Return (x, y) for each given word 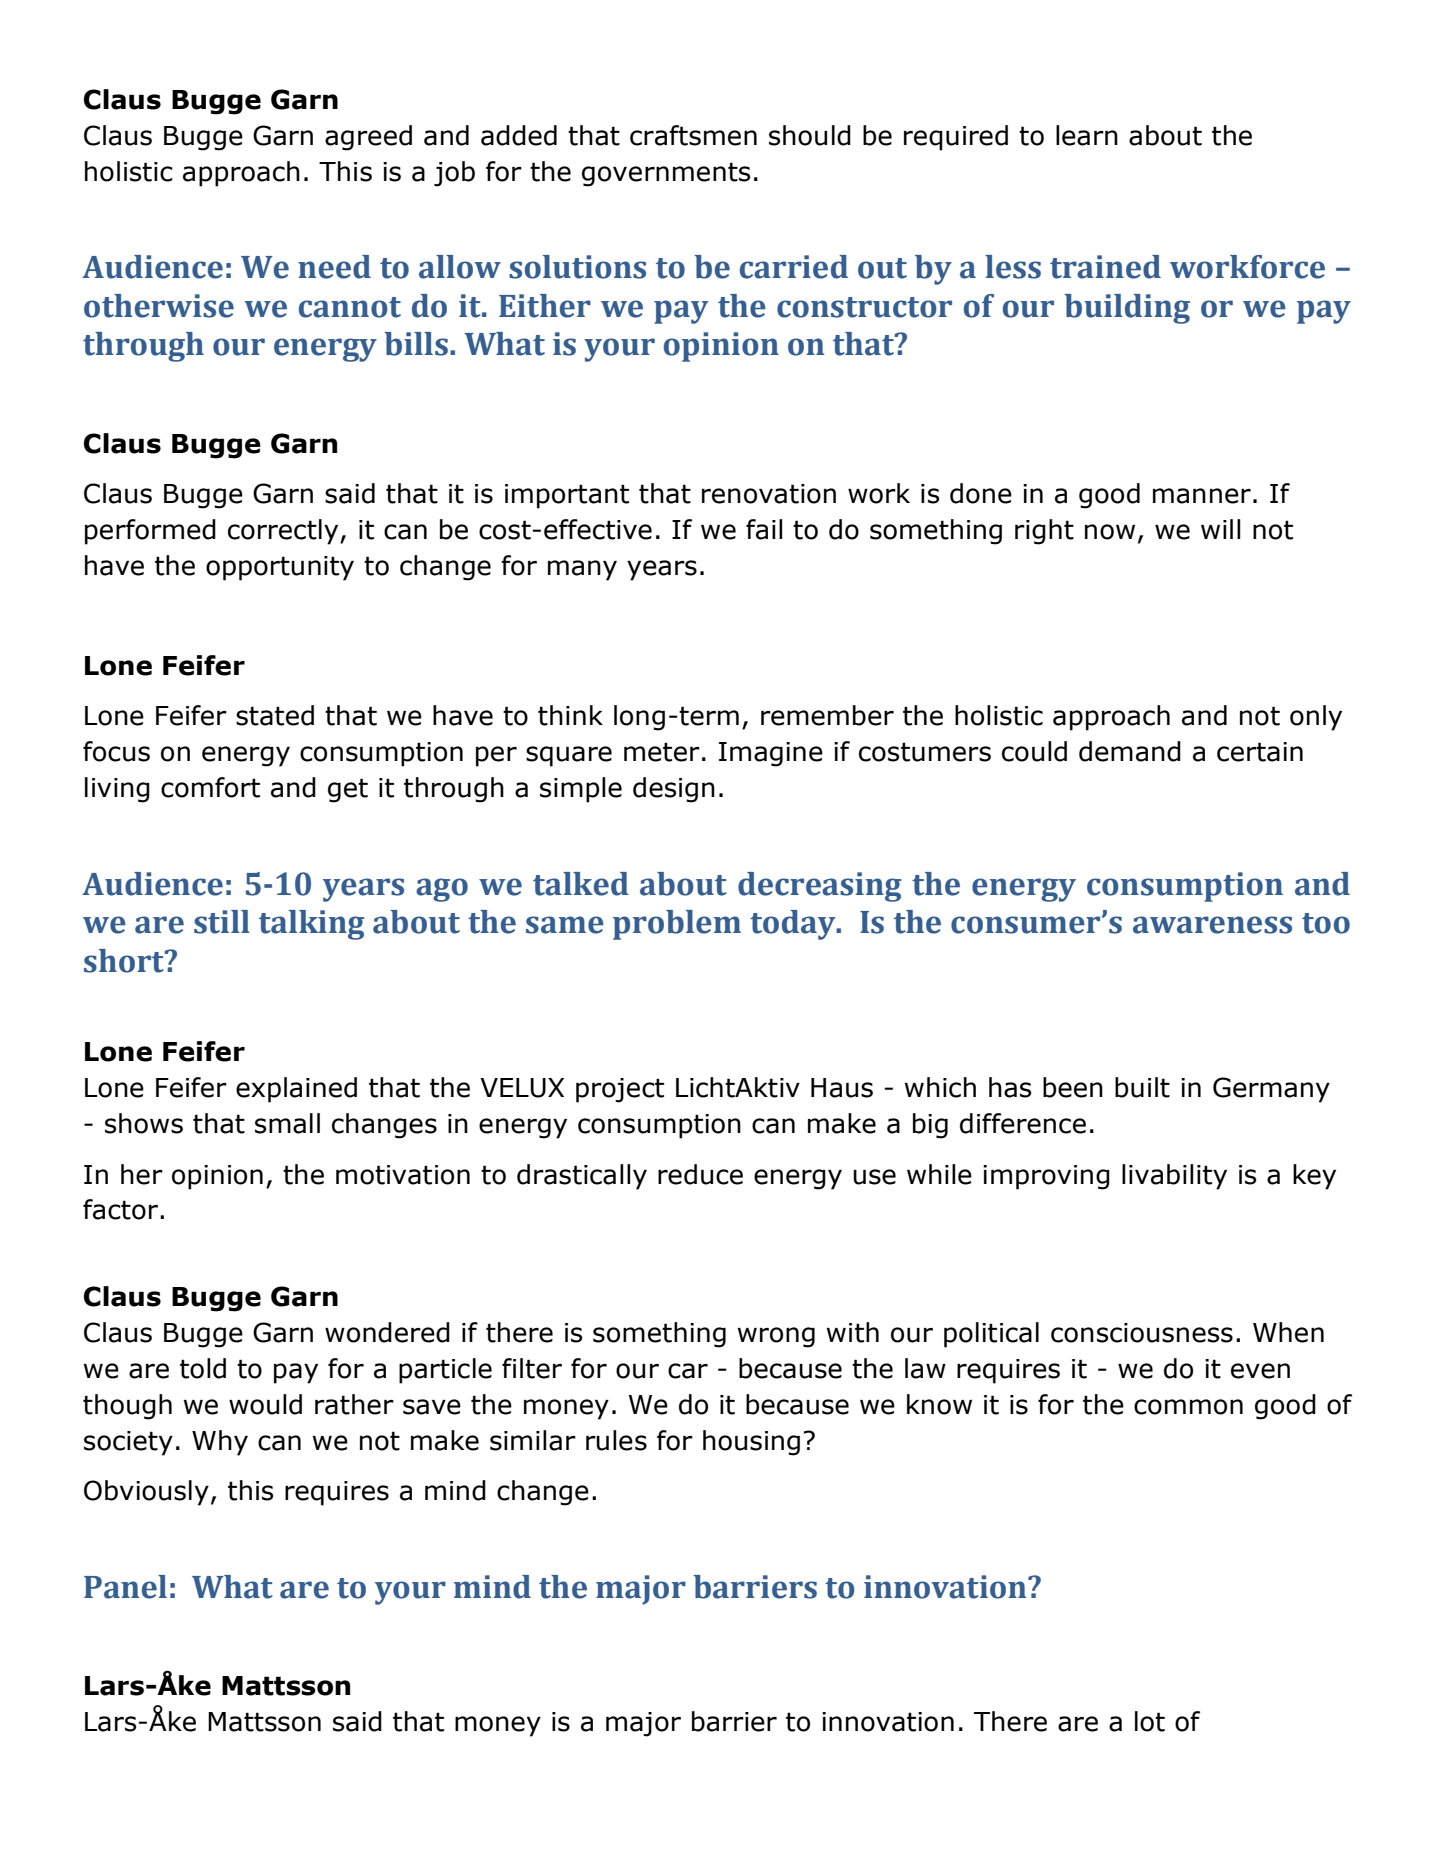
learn (1087, 135)
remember (827, 715)
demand (1130, 751)
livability (1174, 1177)
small (287, 1123)
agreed (368, 138)
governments (666, 174)
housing (751, 1443)
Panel (125, 1587)
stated (275, 715)
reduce (700, 1174)
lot (1150, 1721)
